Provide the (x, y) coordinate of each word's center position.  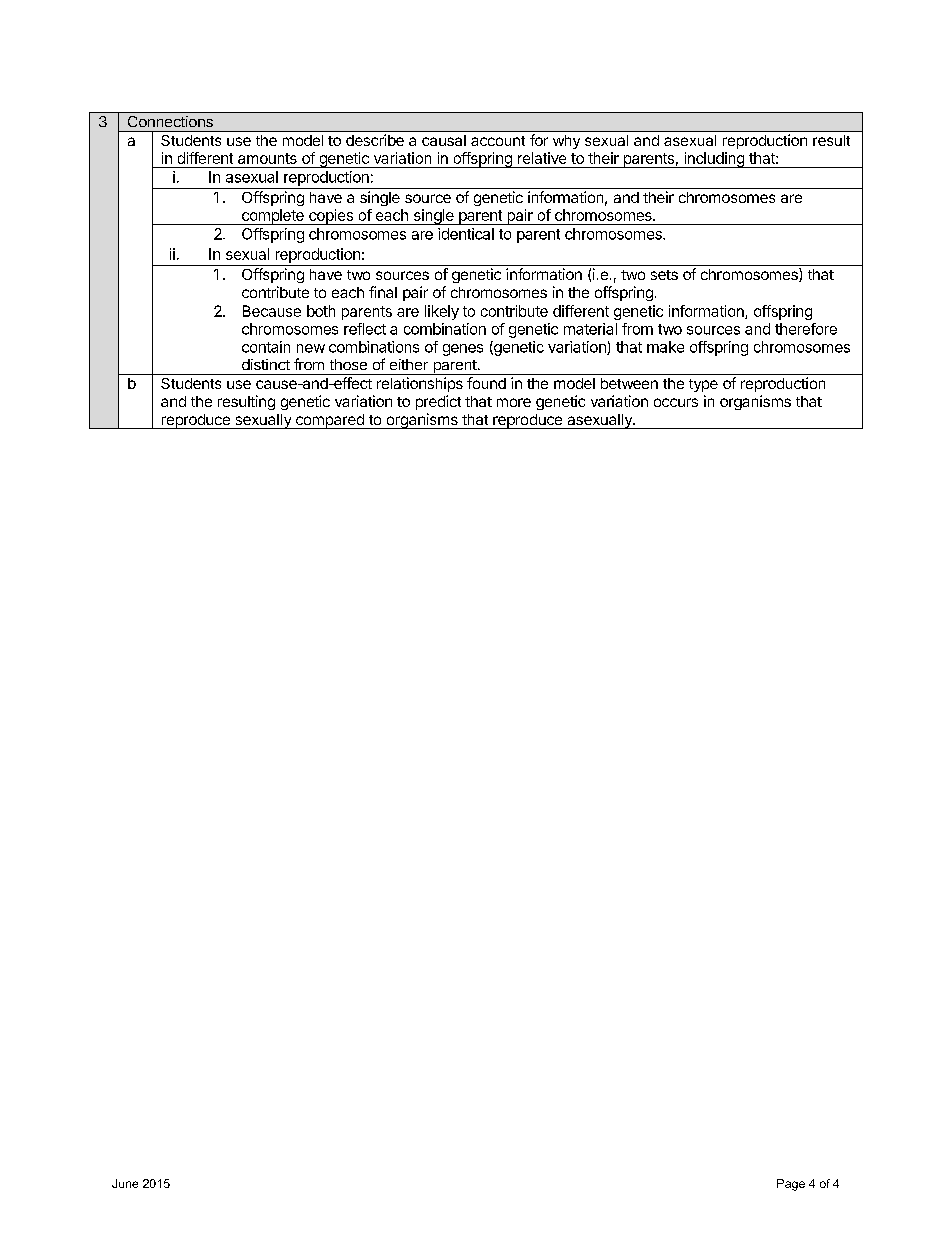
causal (444, 140)
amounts (267, 158)
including (714, 160)
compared (329, 421)
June (125, 1183)
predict (438, 402)
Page (791, 1185)
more (514, 402)
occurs (676, 402)
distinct (266, 364)
